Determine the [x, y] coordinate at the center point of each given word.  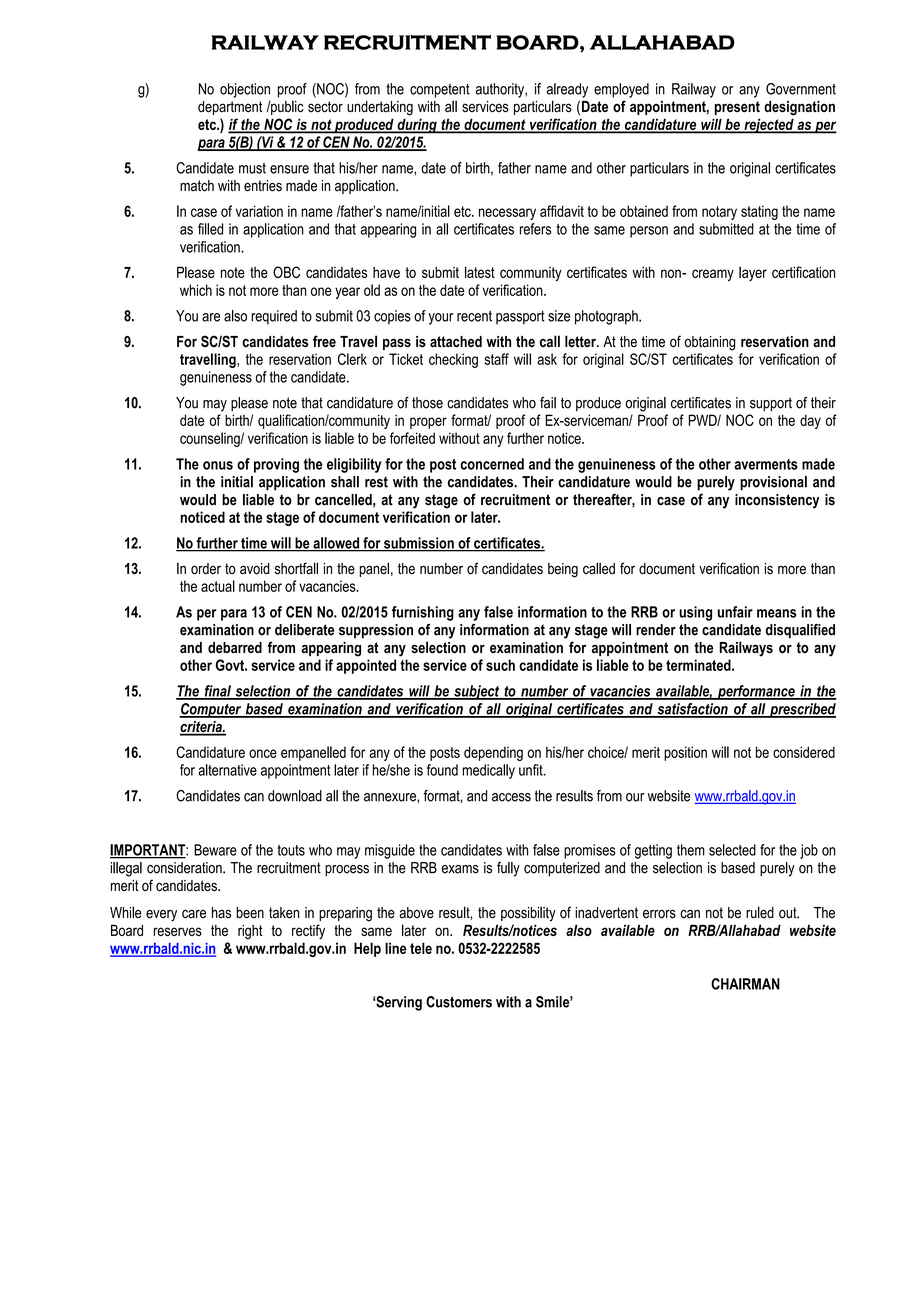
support [771, 404]
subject [477, 692]
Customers [459, 1002]
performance [756, 692]
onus [218, 465]
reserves [177, 931]
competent [440, 91]
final [217, 692]
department [230, 108]
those [427, 403]
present [737, 108]
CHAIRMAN [745, 984]
